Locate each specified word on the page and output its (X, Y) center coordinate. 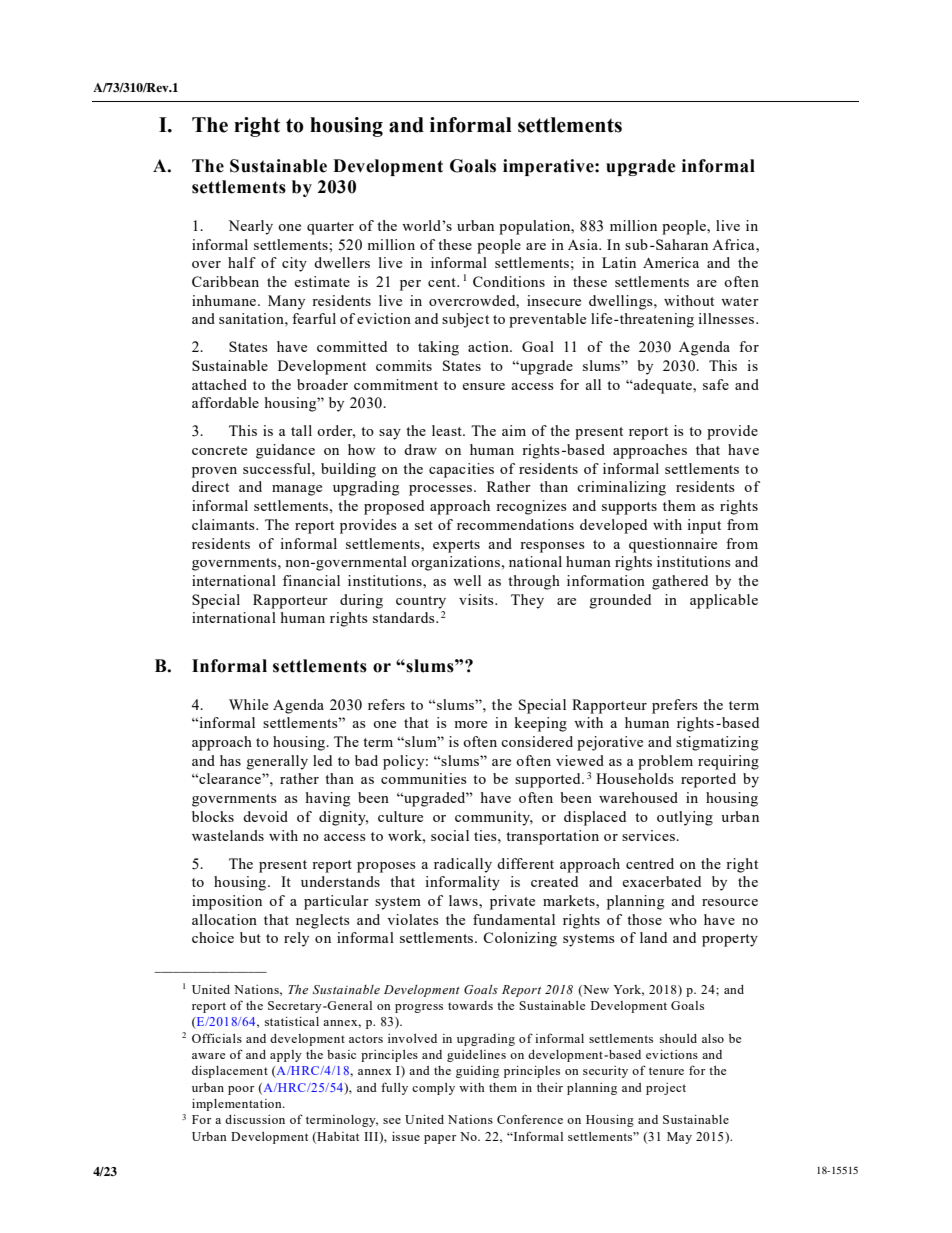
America (671, 262)
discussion (255, 1119)
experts (456, 546)
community (494, 818)
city (294, 264)
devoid (265, 816)
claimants (224, 524)
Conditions (509, 281)
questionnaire (673, 545)
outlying (685, 818)
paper (440, 1139)
